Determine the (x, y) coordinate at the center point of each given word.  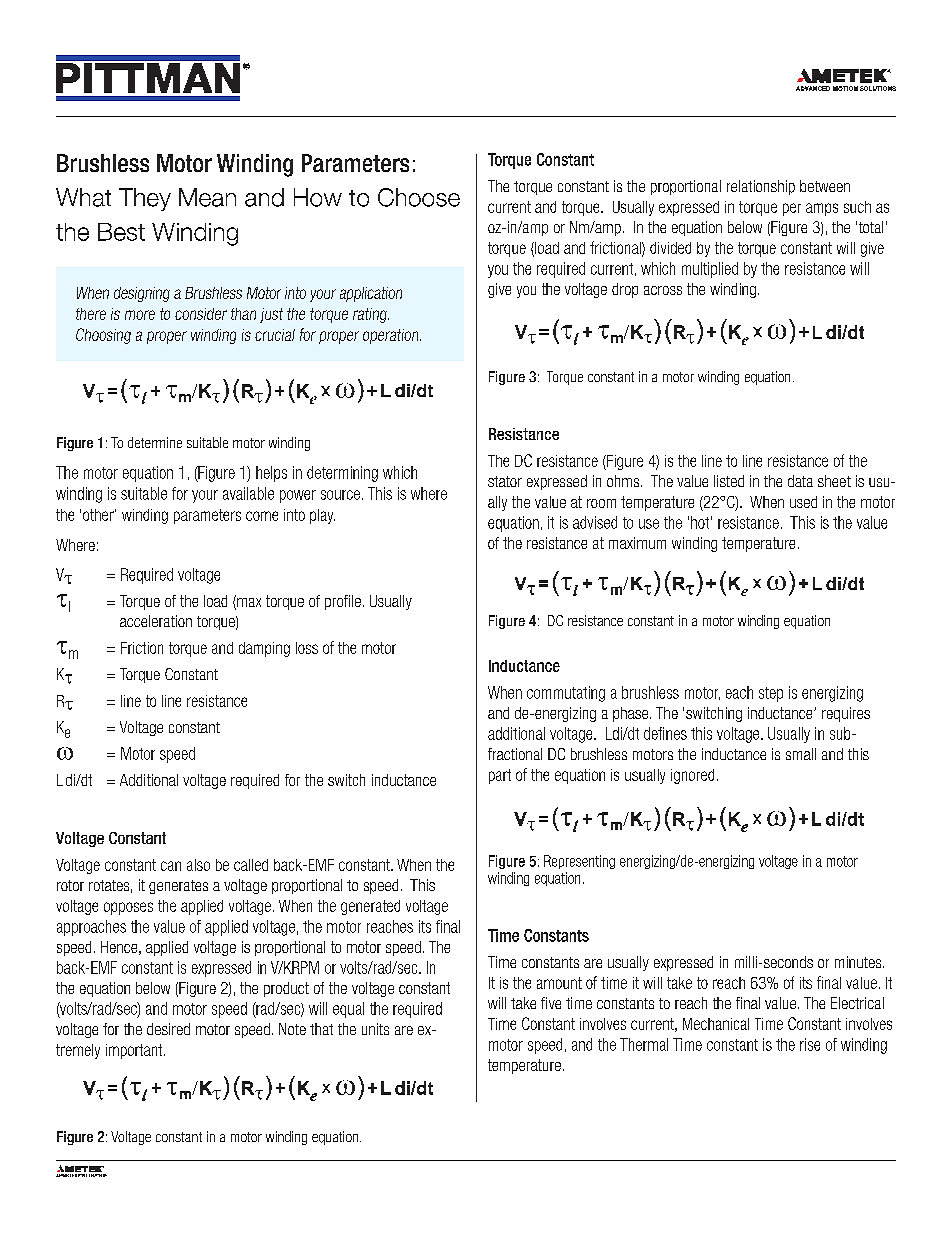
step (771, 694)
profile (343, 602)
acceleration (156, 621)
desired (168, 1029)
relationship (761, 187)
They (145, 199)
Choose (419, 197)
